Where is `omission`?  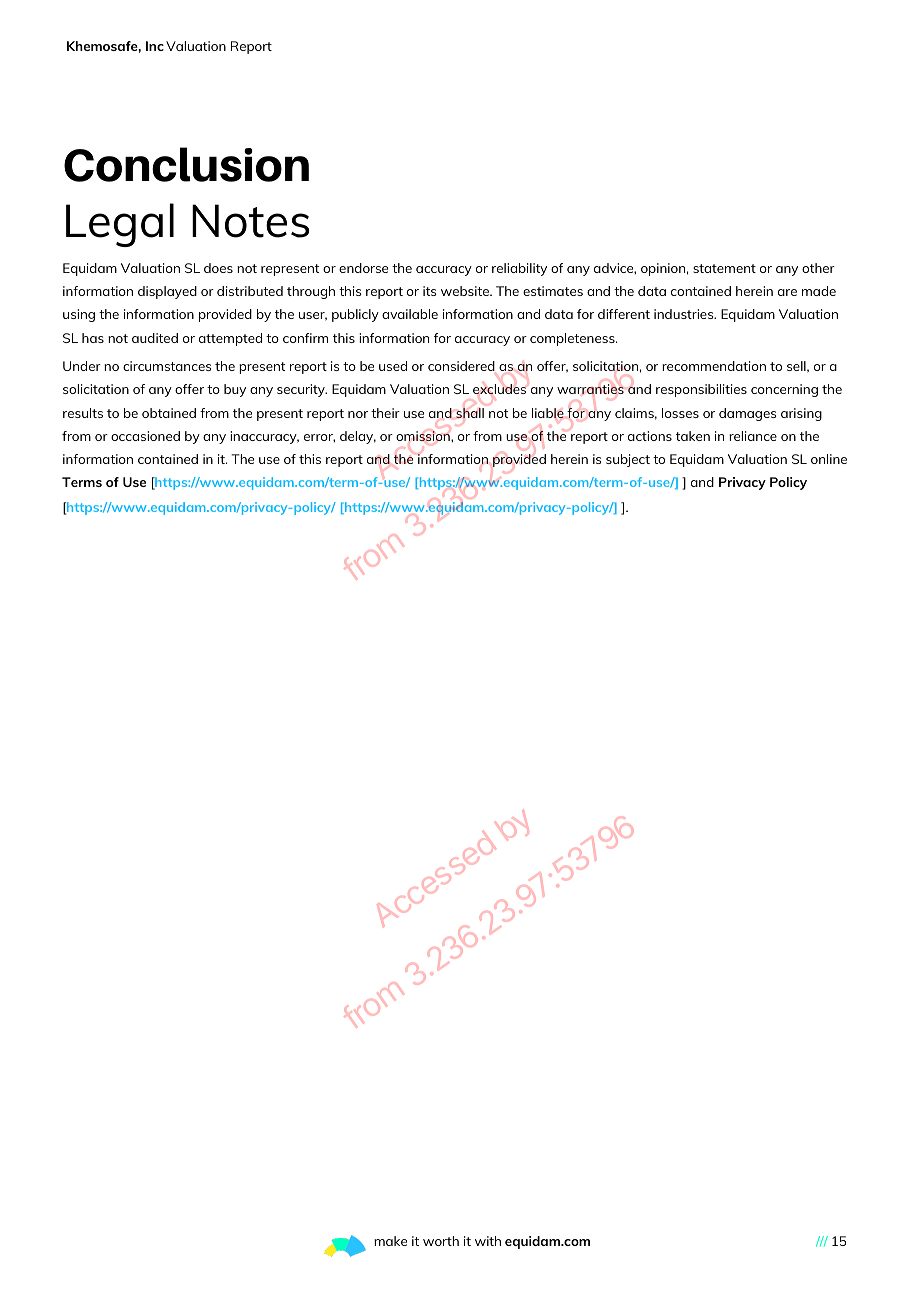
omission is located at coordinates (424, 436).
